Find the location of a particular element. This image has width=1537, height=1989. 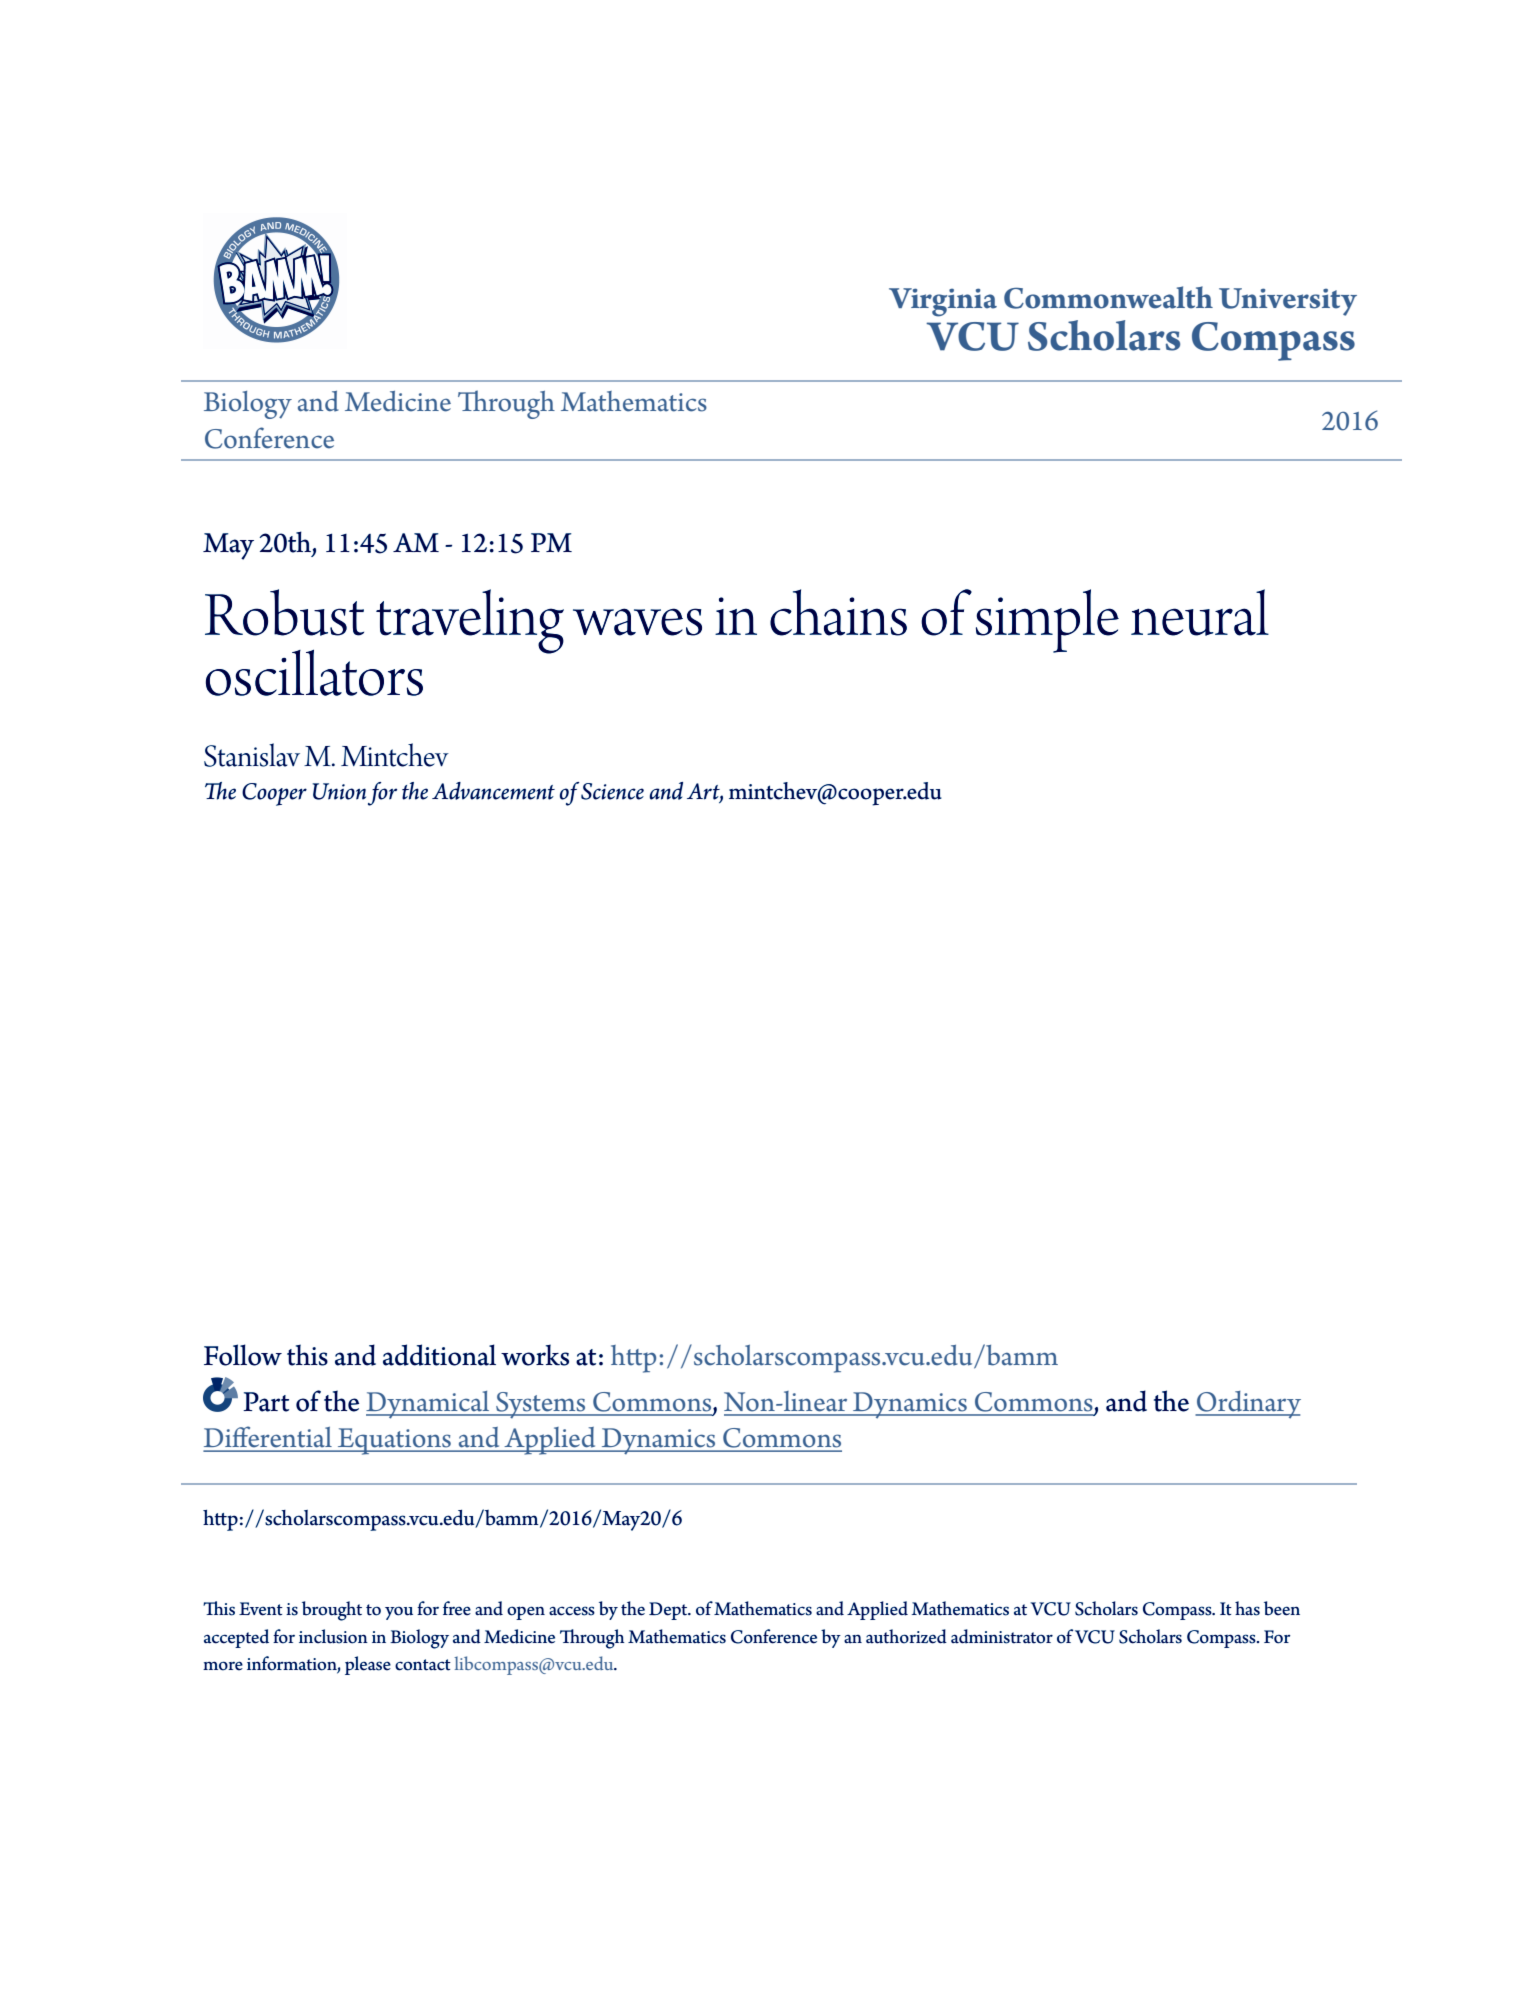

Ordinary is located at coordinates (1248, 1405).
